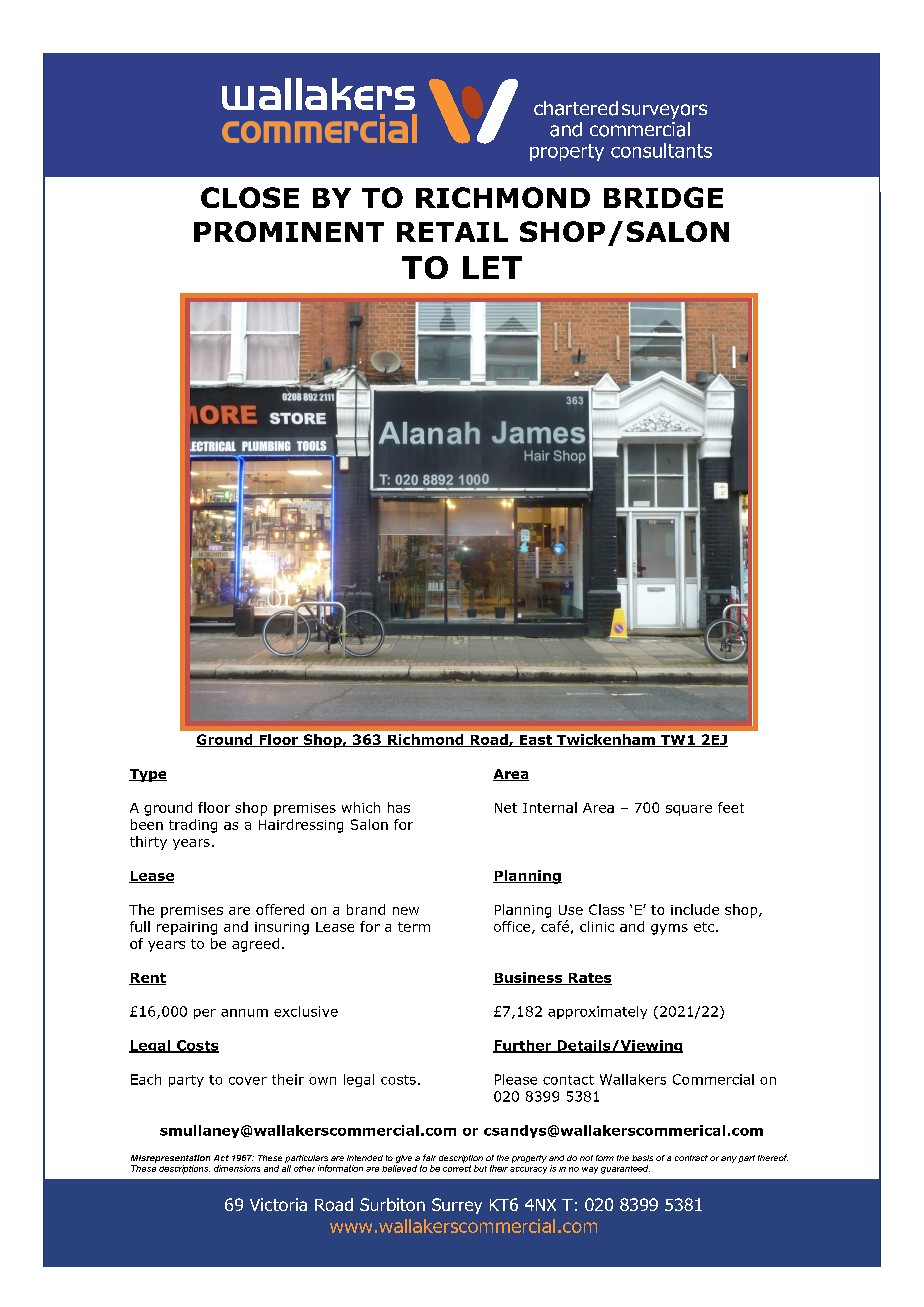  Describe the element at coordinates (250, 197) in the image. I see `CLOSE` at that location.
